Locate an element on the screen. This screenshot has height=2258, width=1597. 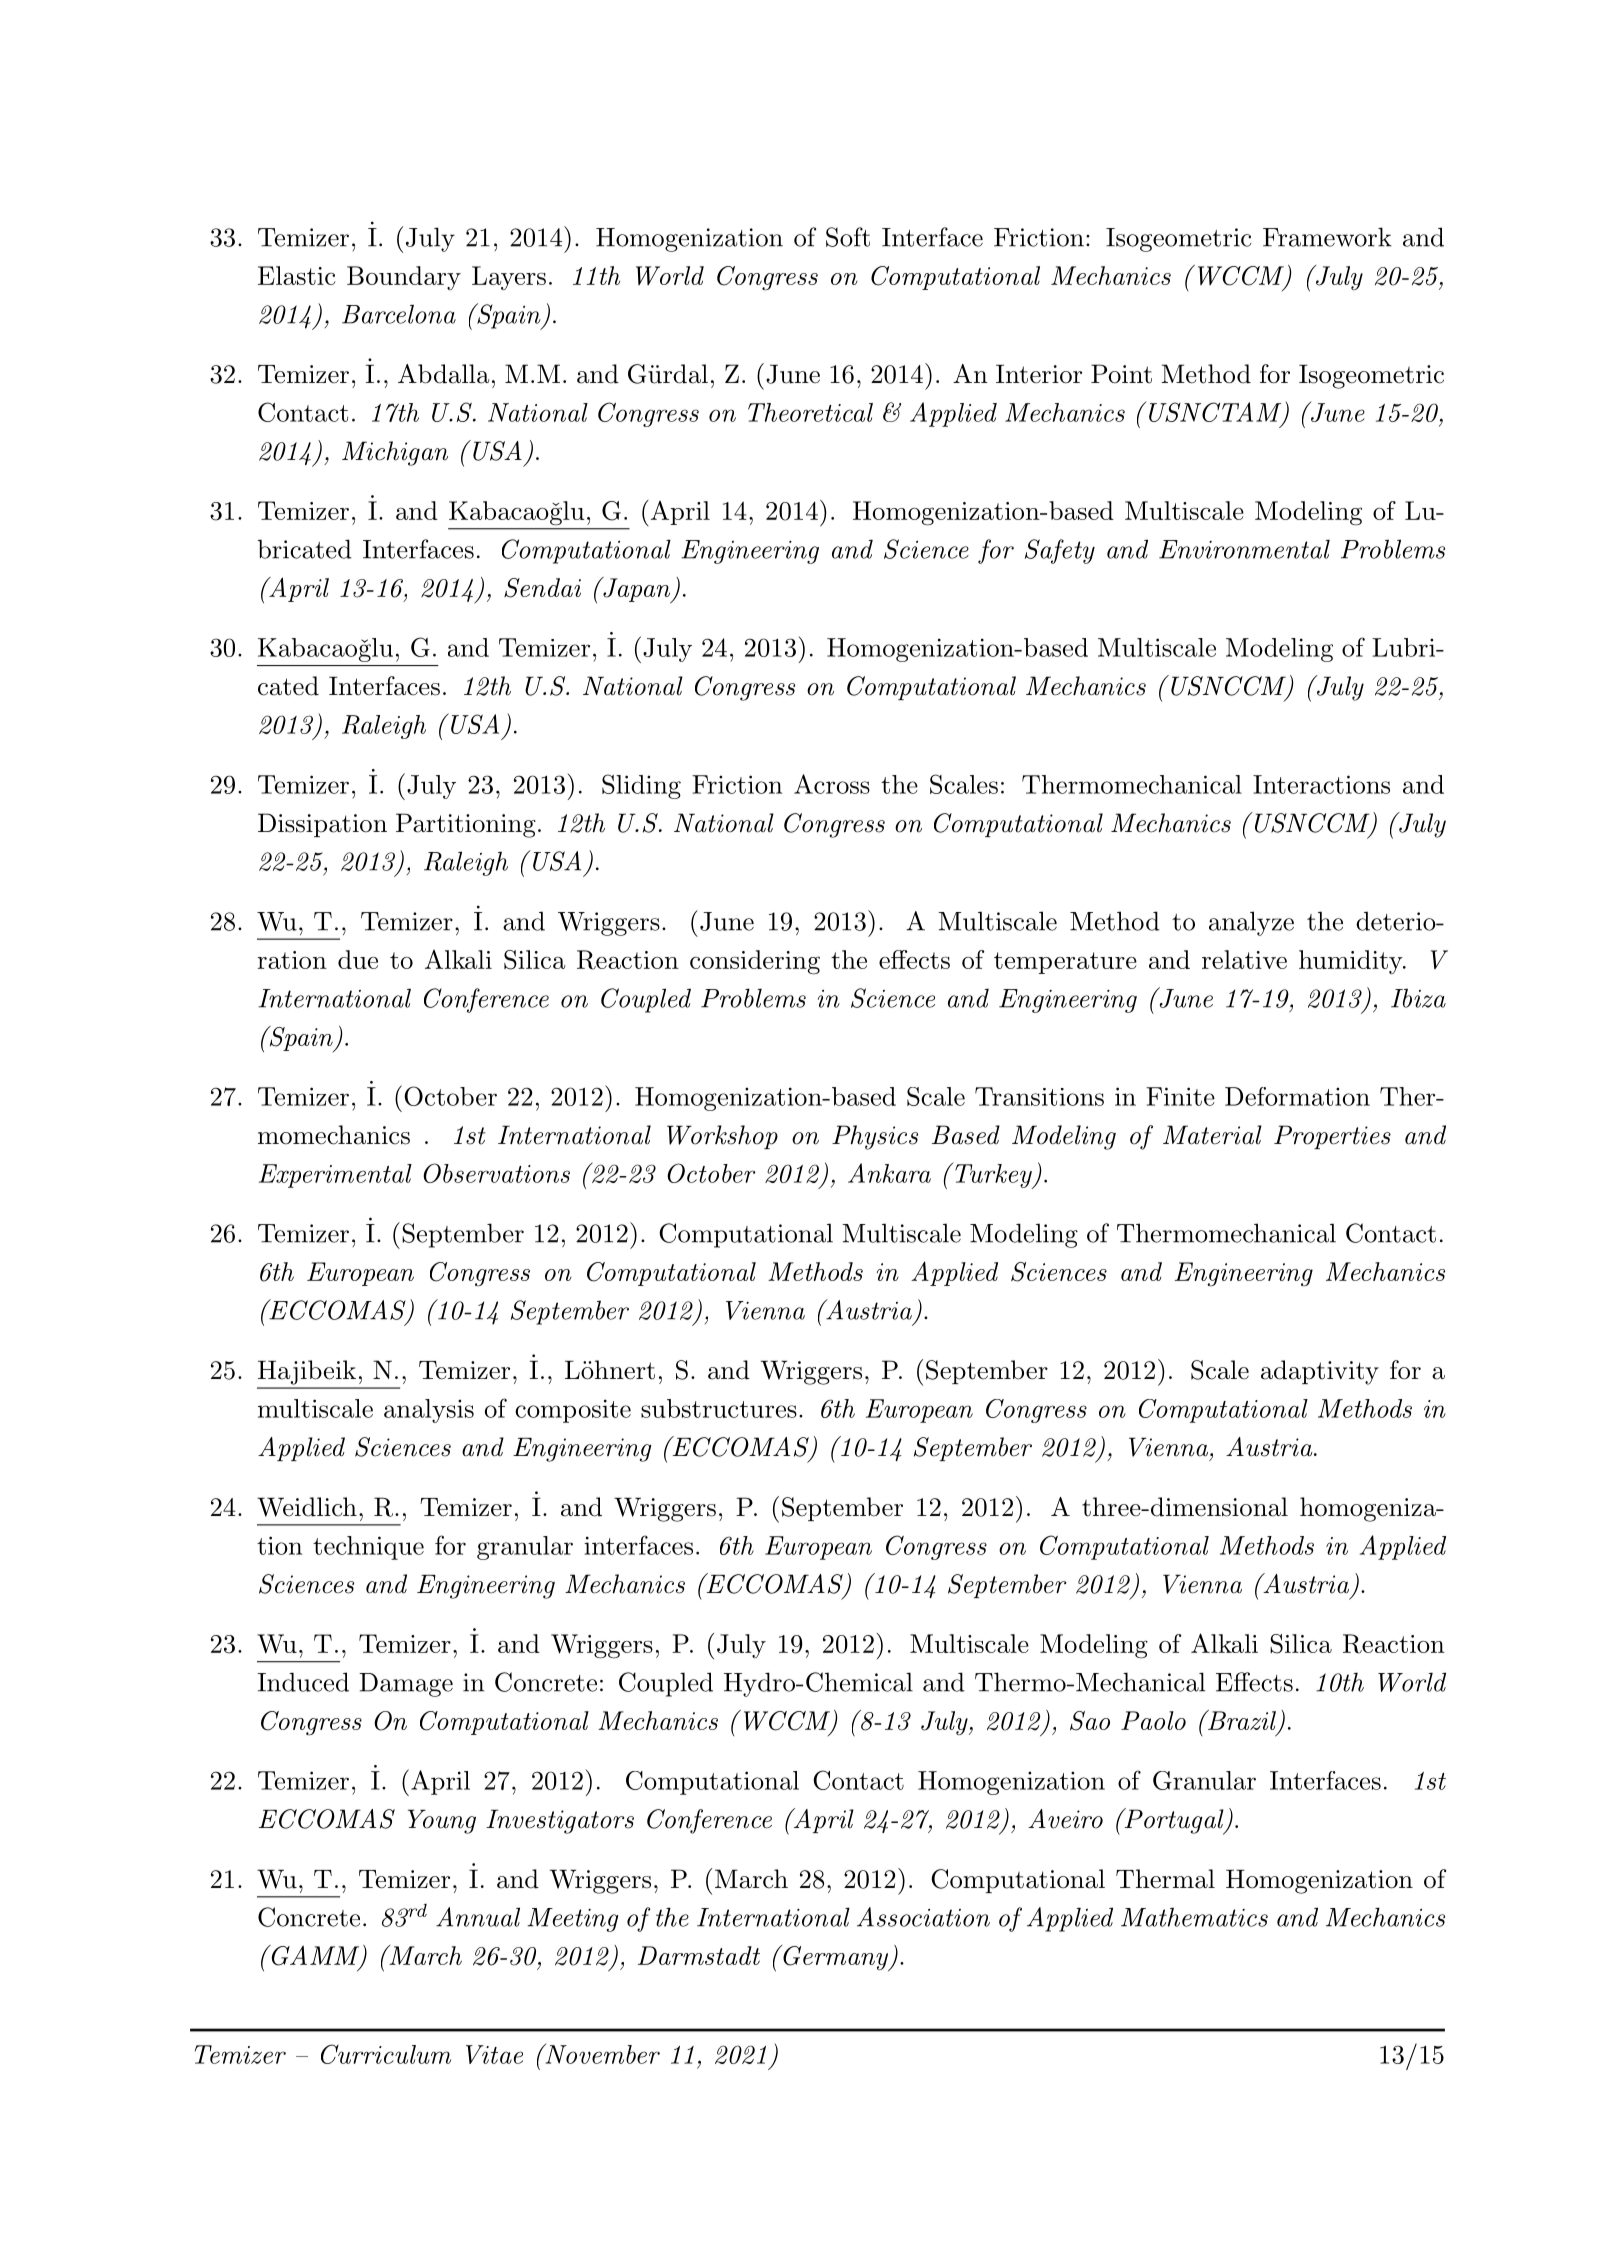
Material is located at coordinates (1212, 1135).
